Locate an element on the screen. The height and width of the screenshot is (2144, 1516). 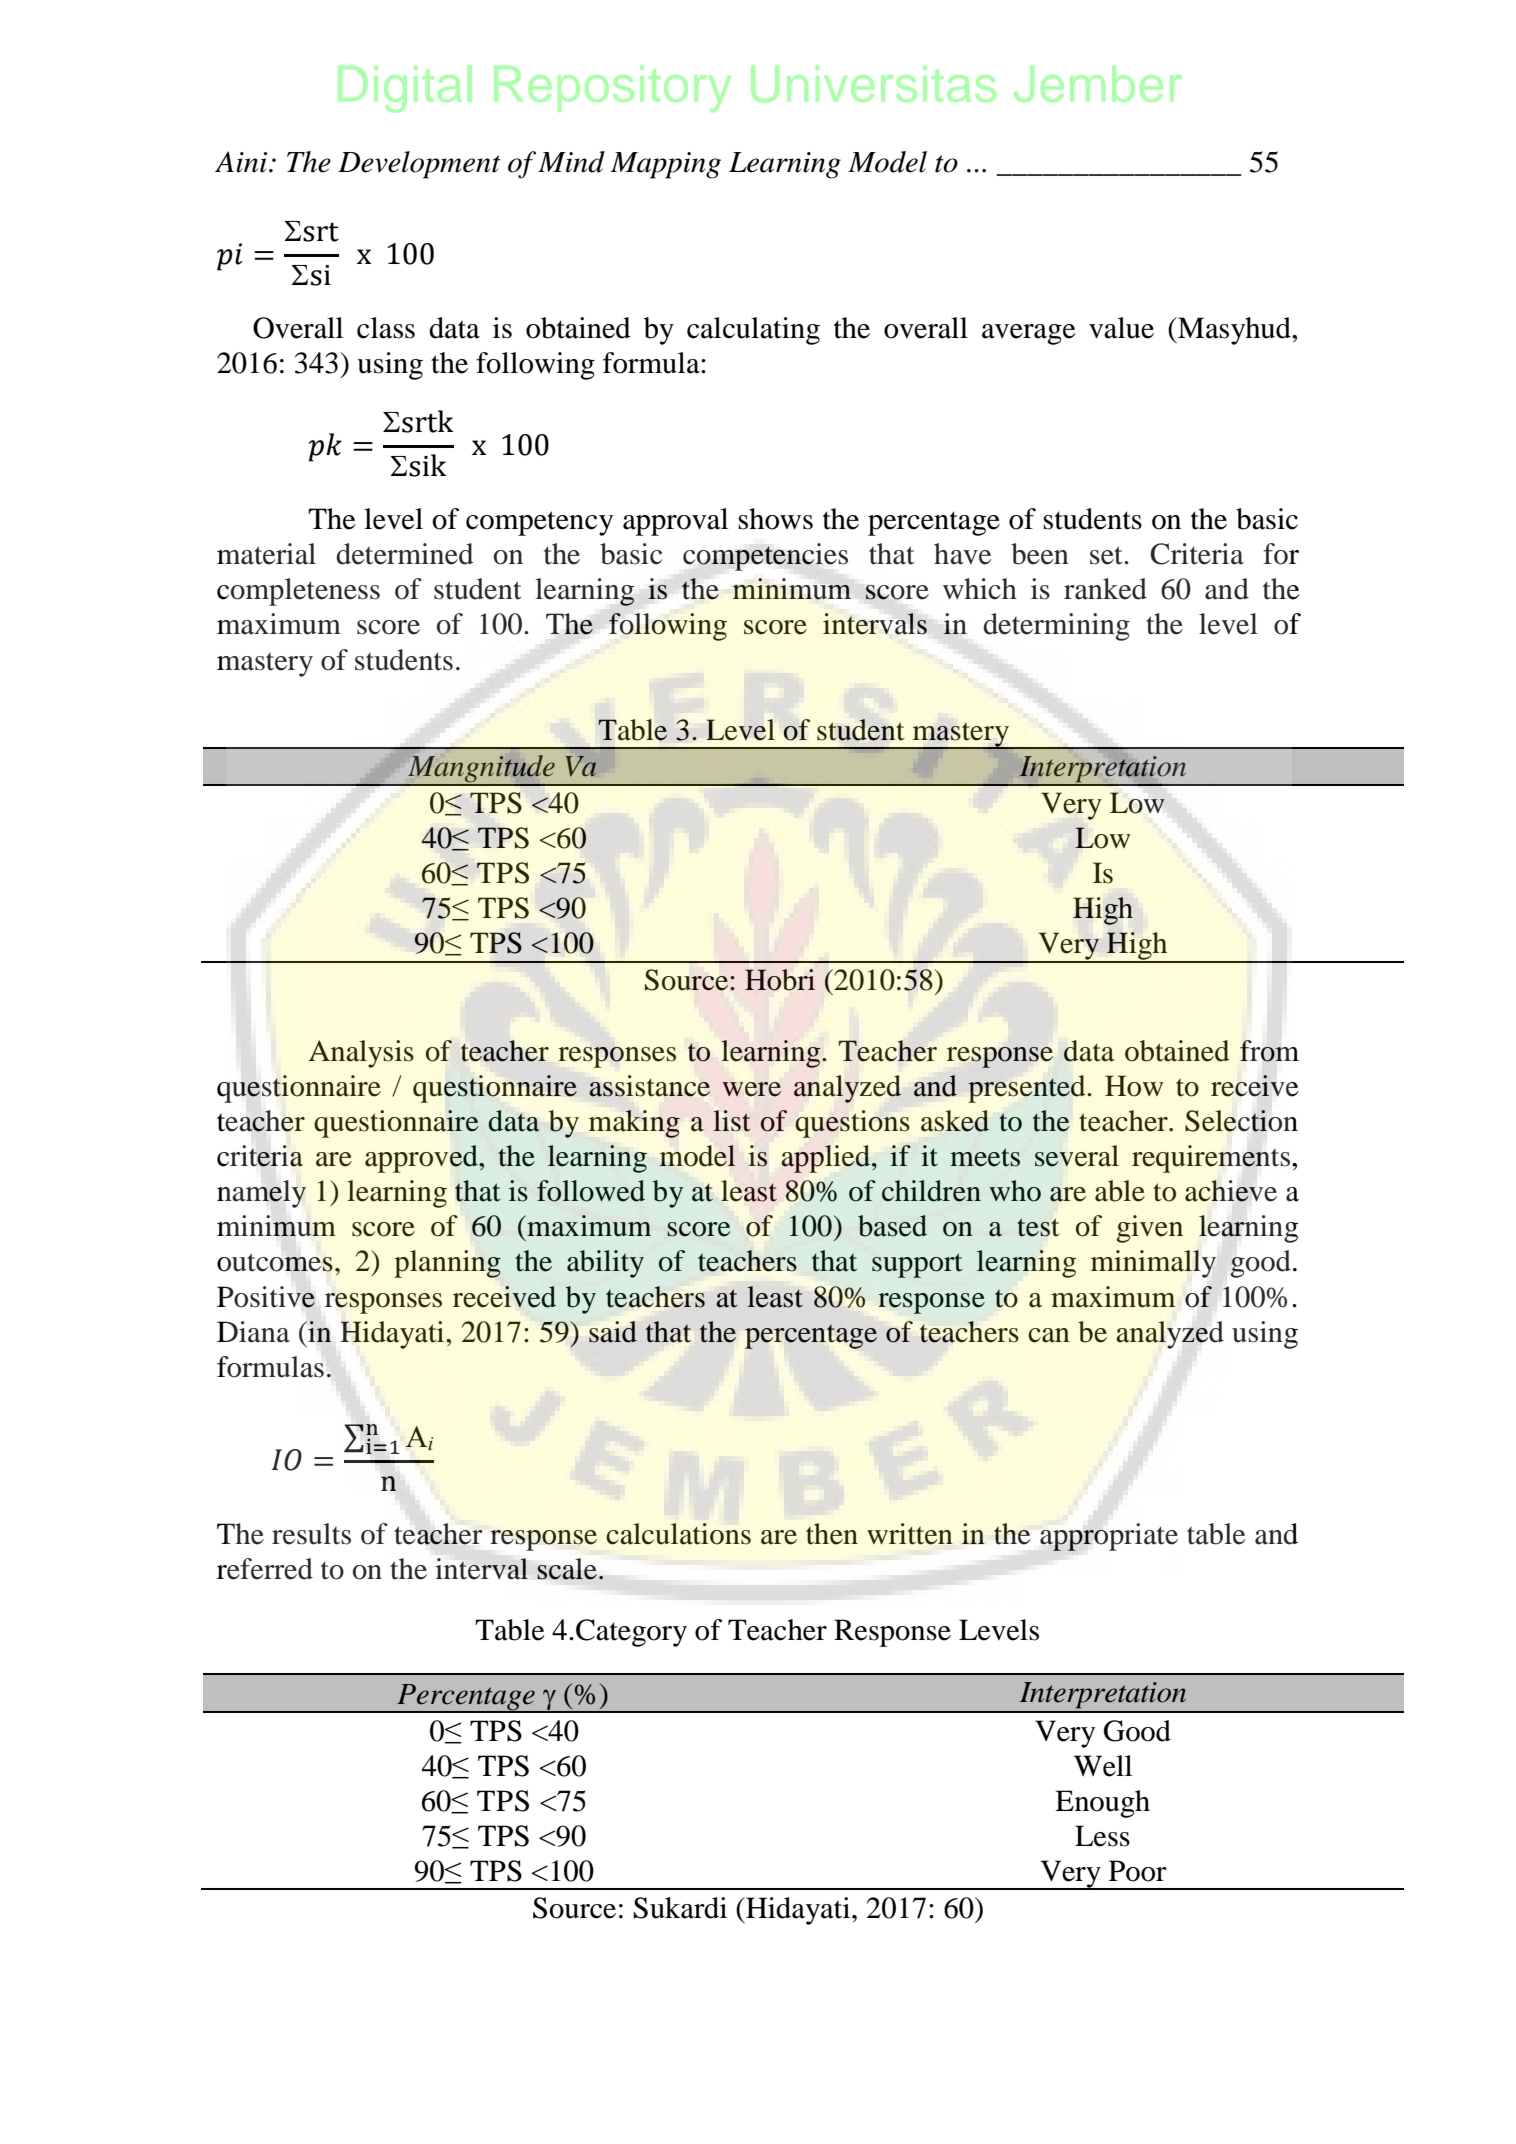
completeness is located at coordinates (298, 592).
